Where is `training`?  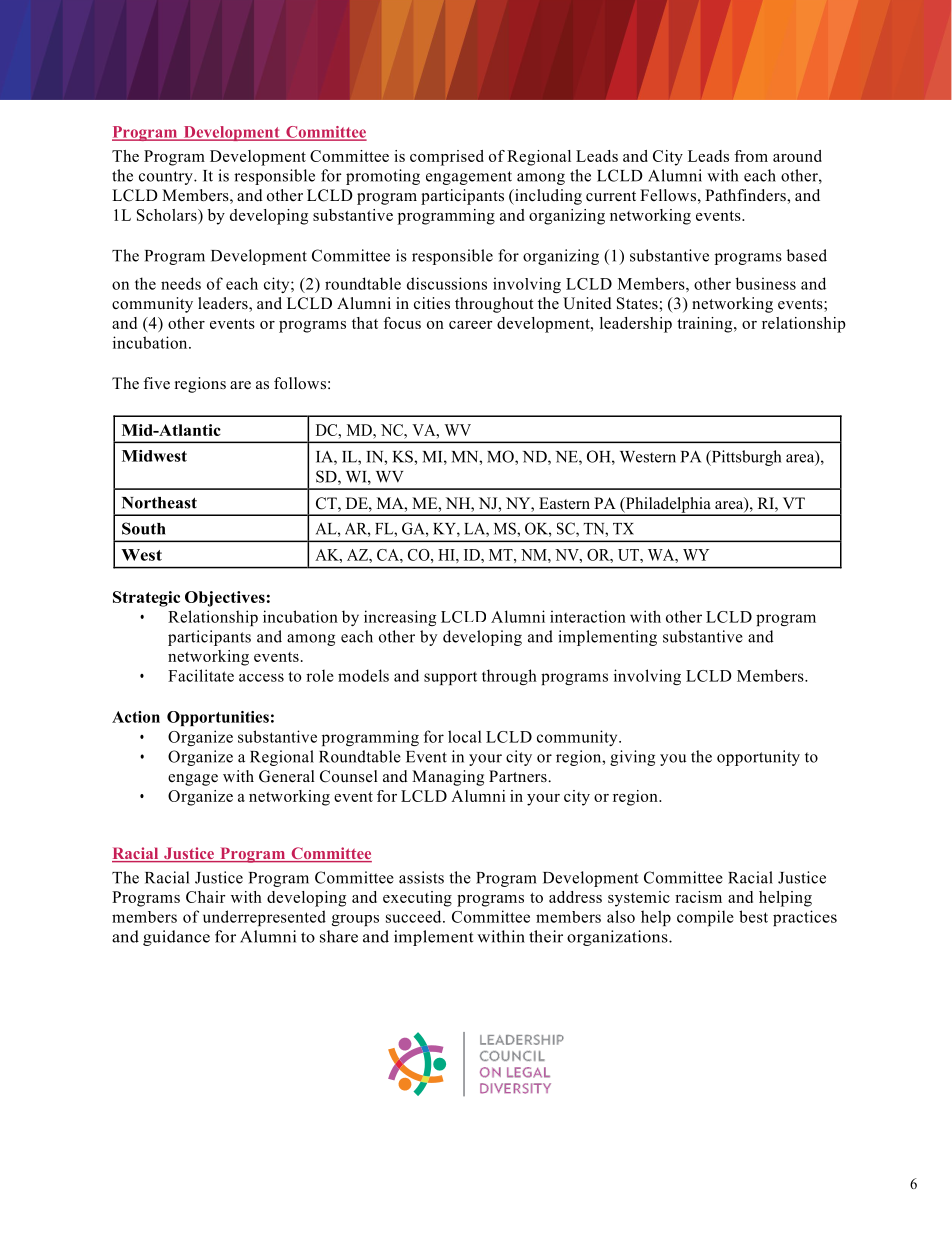 training is located at coordinates (706, 325).
